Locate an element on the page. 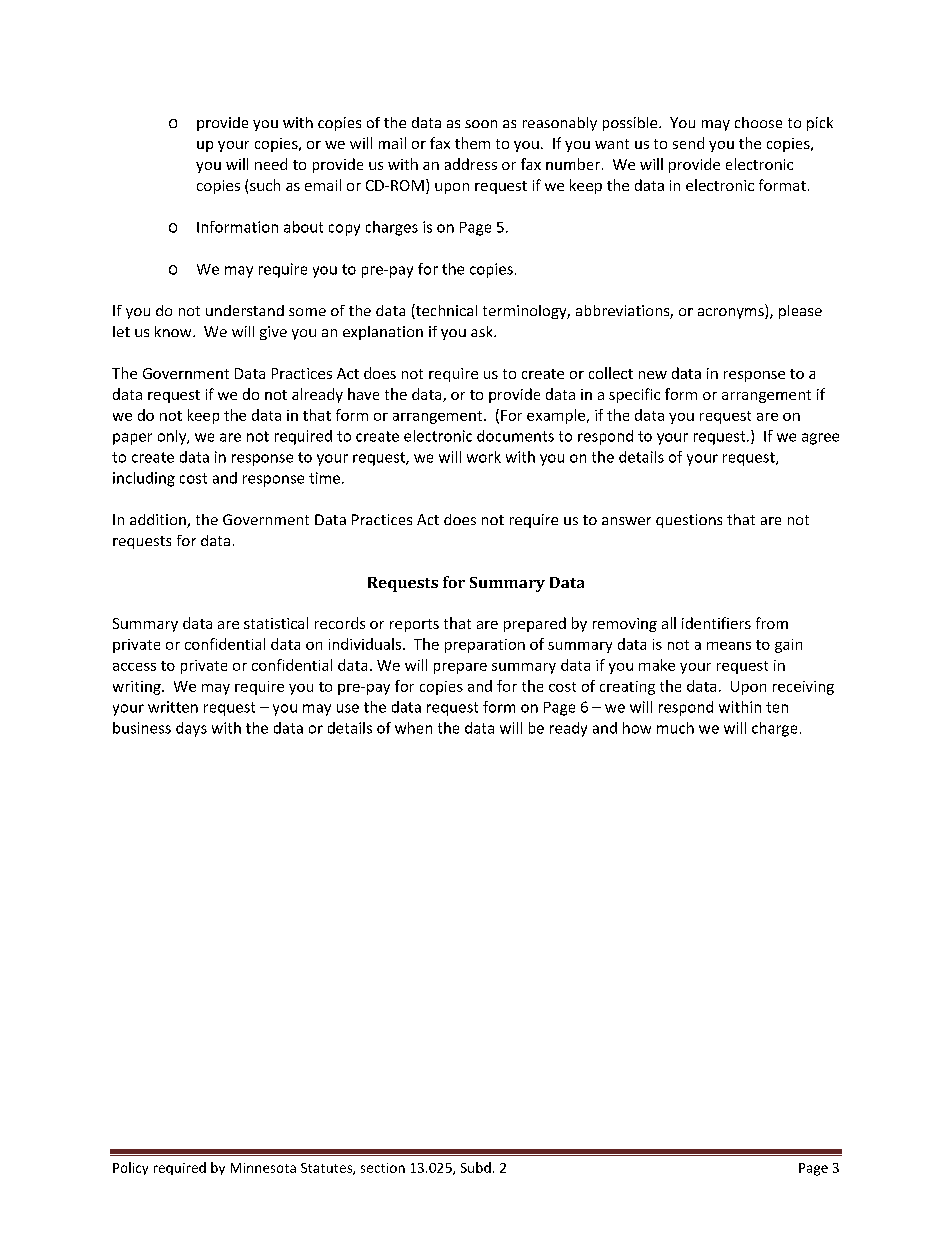  need is located at coordinates (271, 164).
